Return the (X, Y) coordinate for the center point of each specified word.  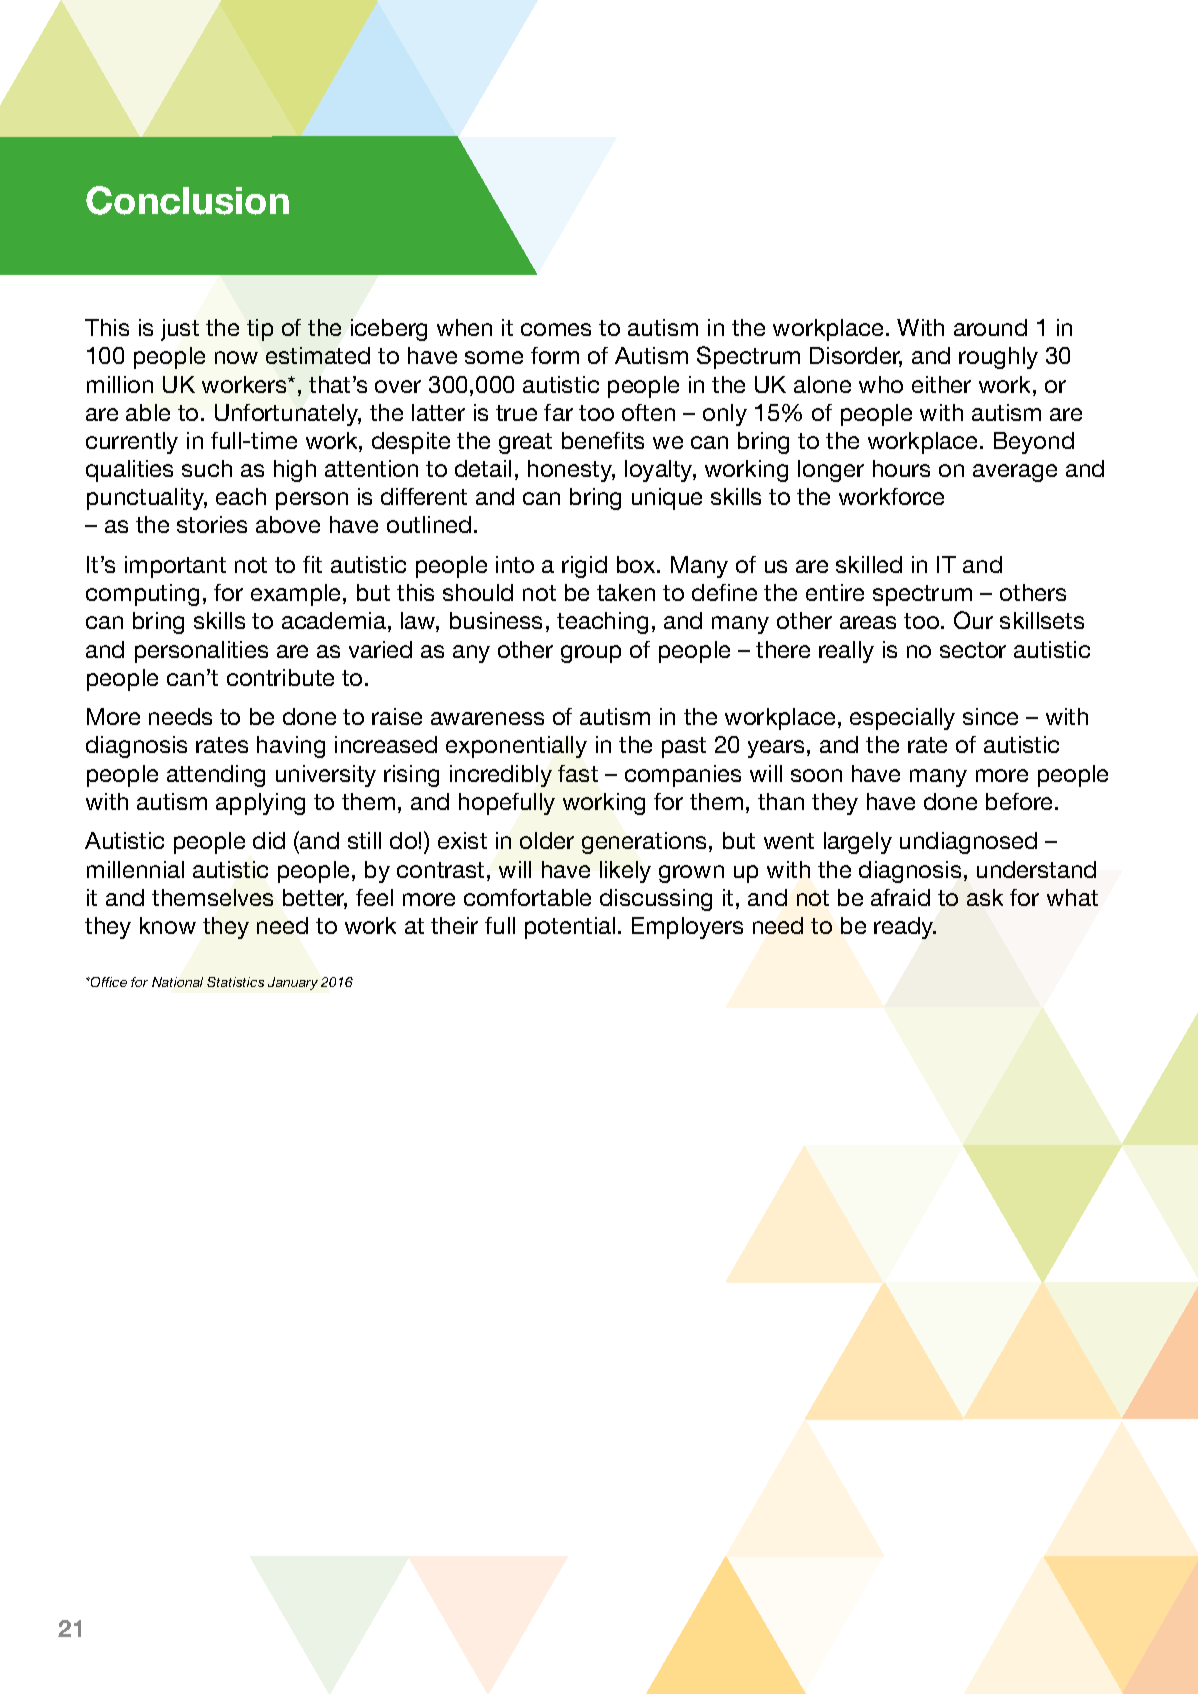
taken (626, 592)
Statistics (235, 982)
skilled (869, 564)
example (297, 595)
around (990, 327)
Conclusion (187, 200)
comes (556, 329)
